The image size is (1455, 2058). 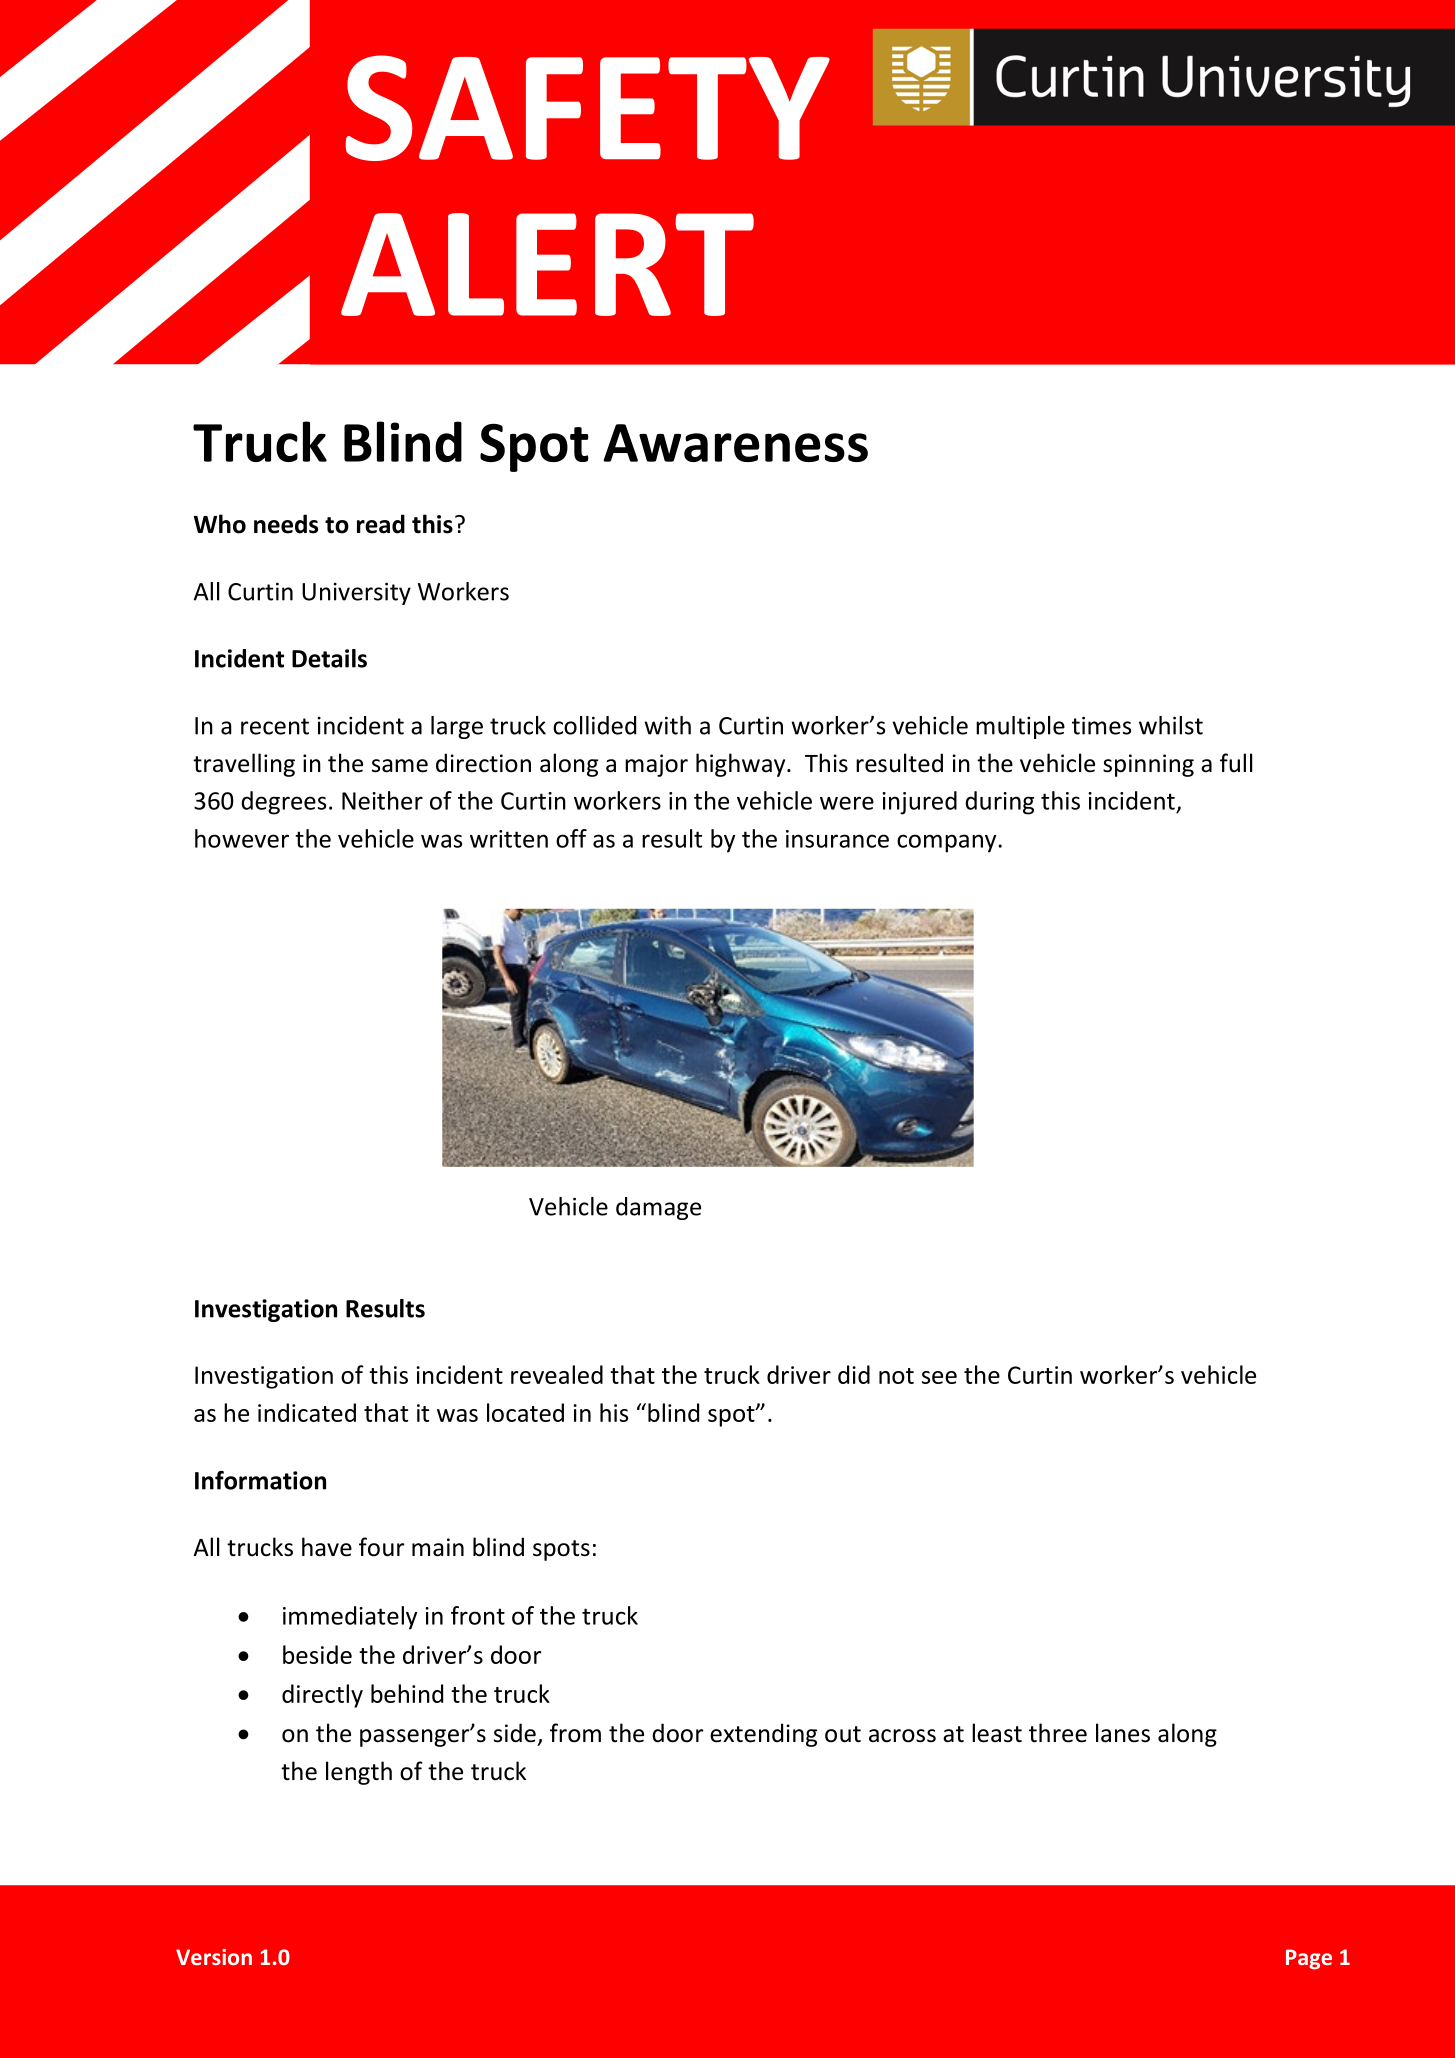 What do you see at coordinates (1309, 1959) in the screenshot?
I see `Page` at bounding box center [1309, 1959].
